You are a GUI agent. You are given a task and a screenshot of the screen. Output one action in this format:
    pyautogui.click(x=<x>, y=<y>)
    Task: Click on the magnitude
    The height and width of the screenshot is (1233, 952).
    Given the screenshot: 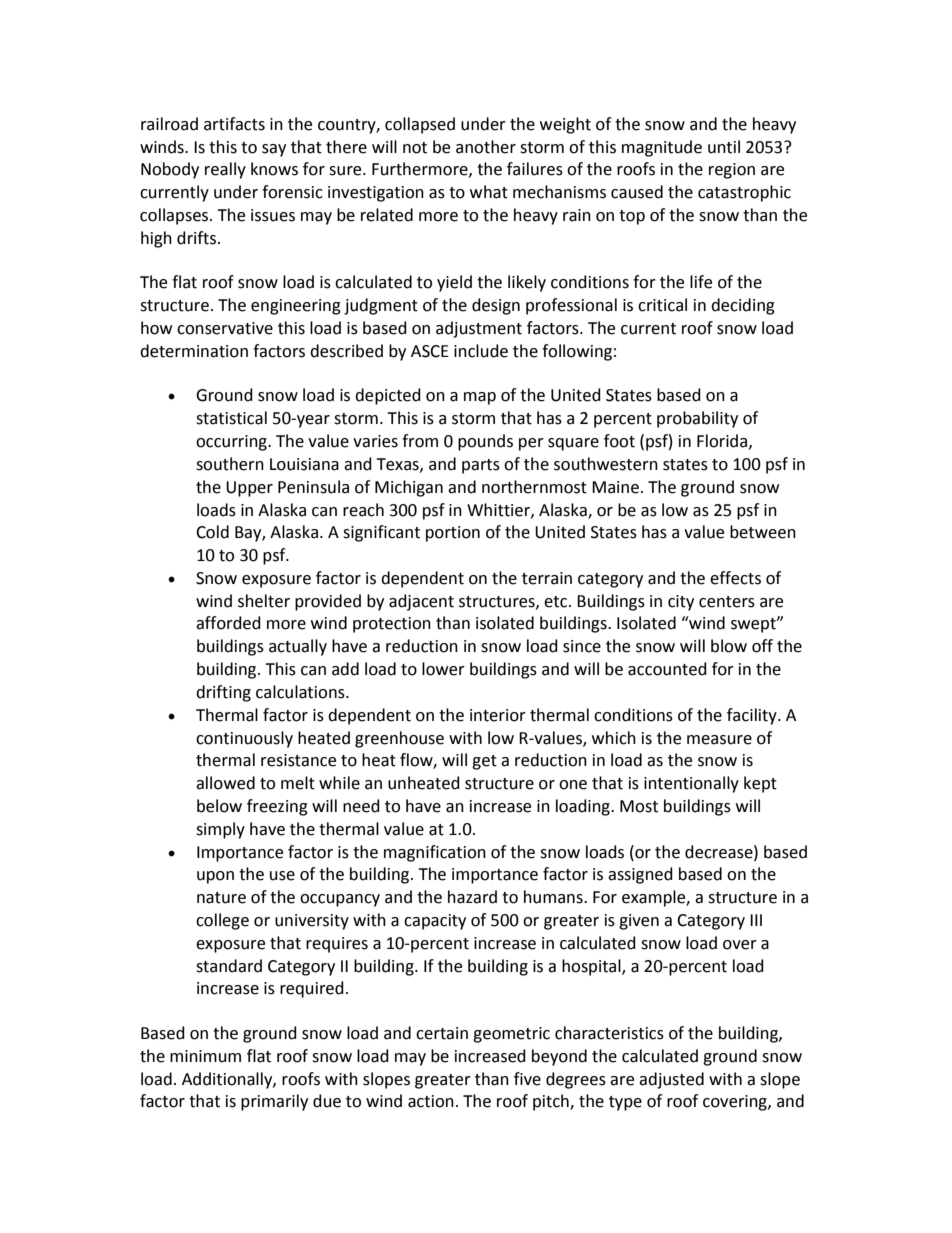 What is the action you would take?
    pyautogui.click(x=662, y=148)
